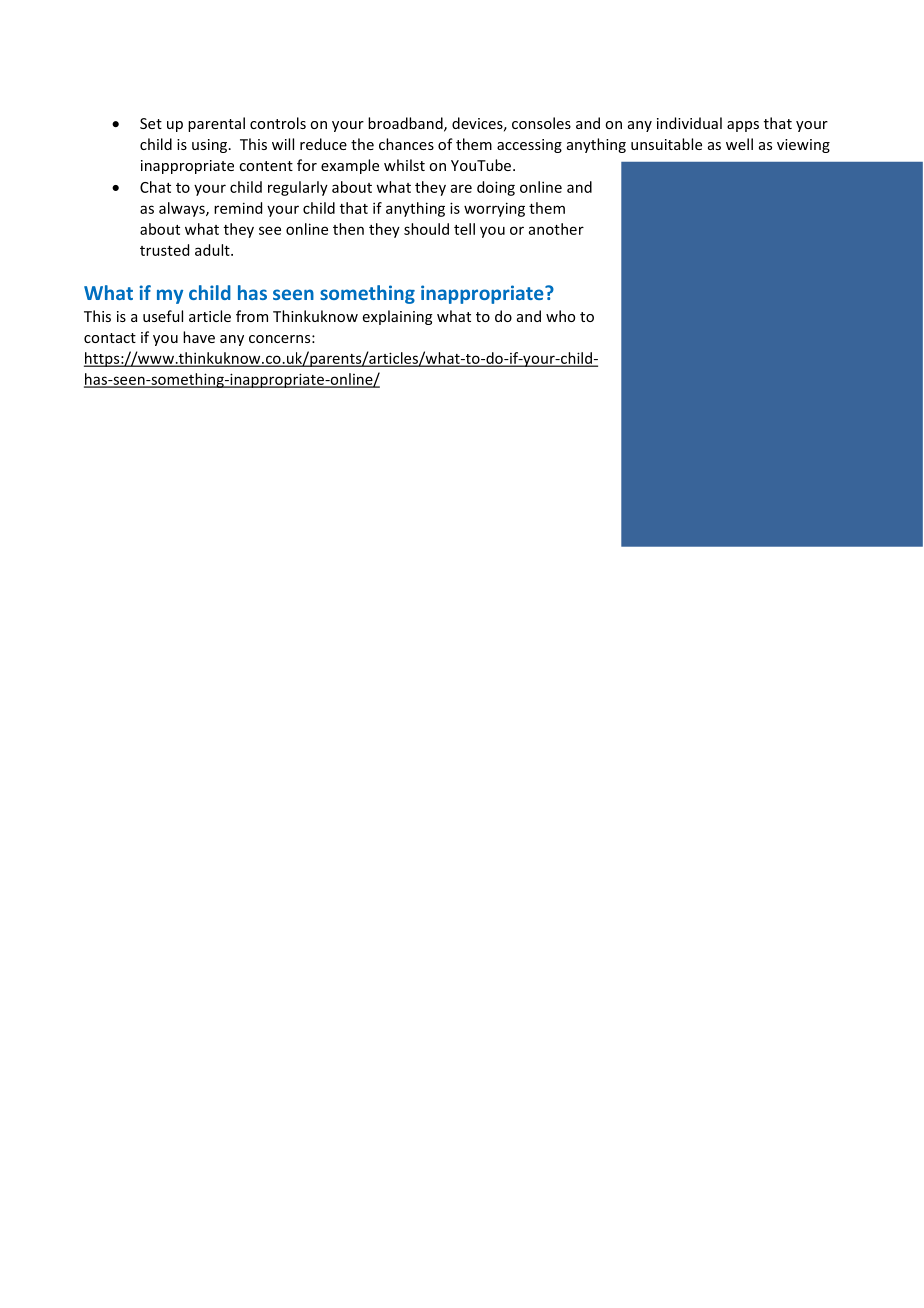  I want to click on another, so click(556, 229).
